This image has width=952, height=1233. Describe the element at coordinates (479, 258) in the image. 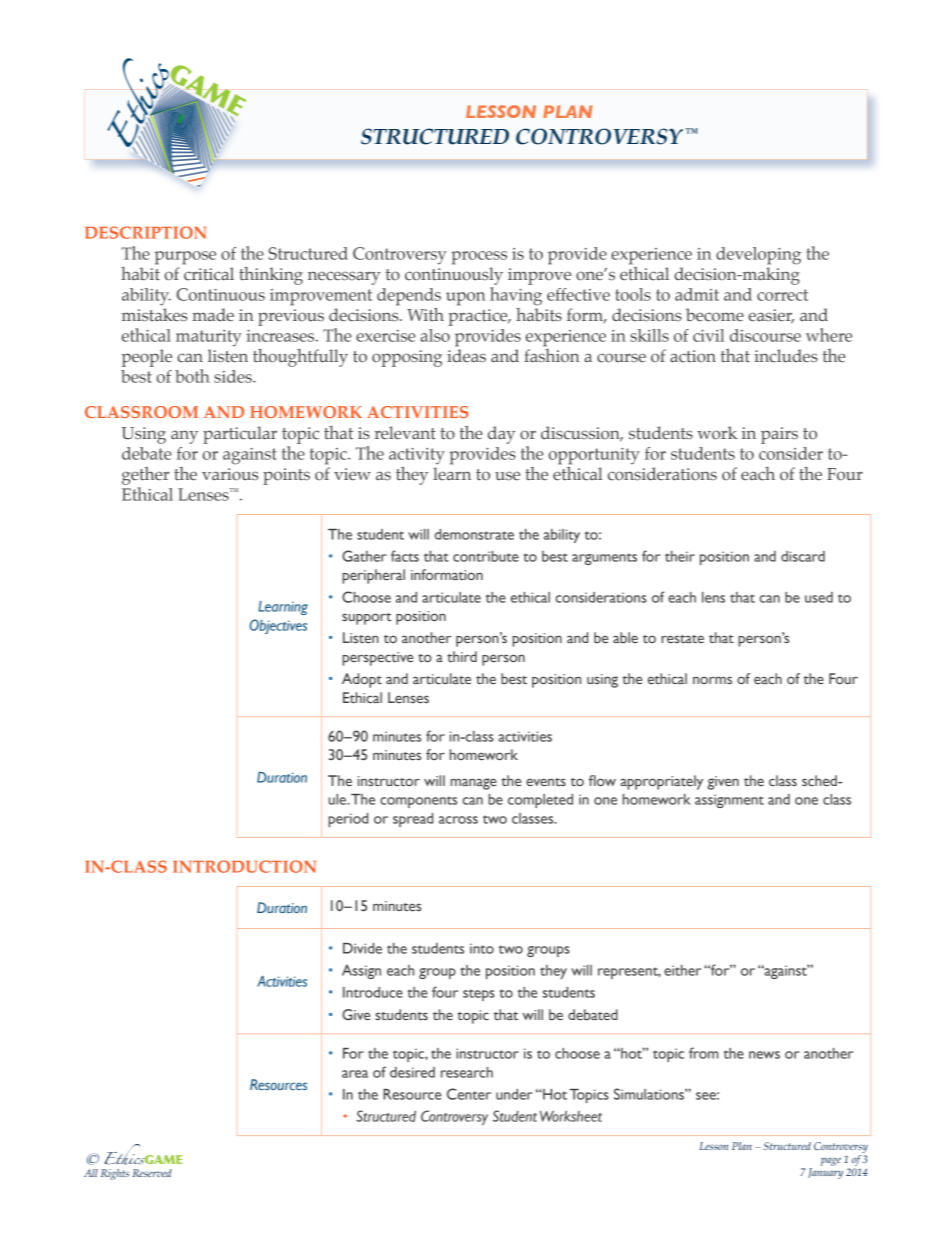

I see `process` at that location.
